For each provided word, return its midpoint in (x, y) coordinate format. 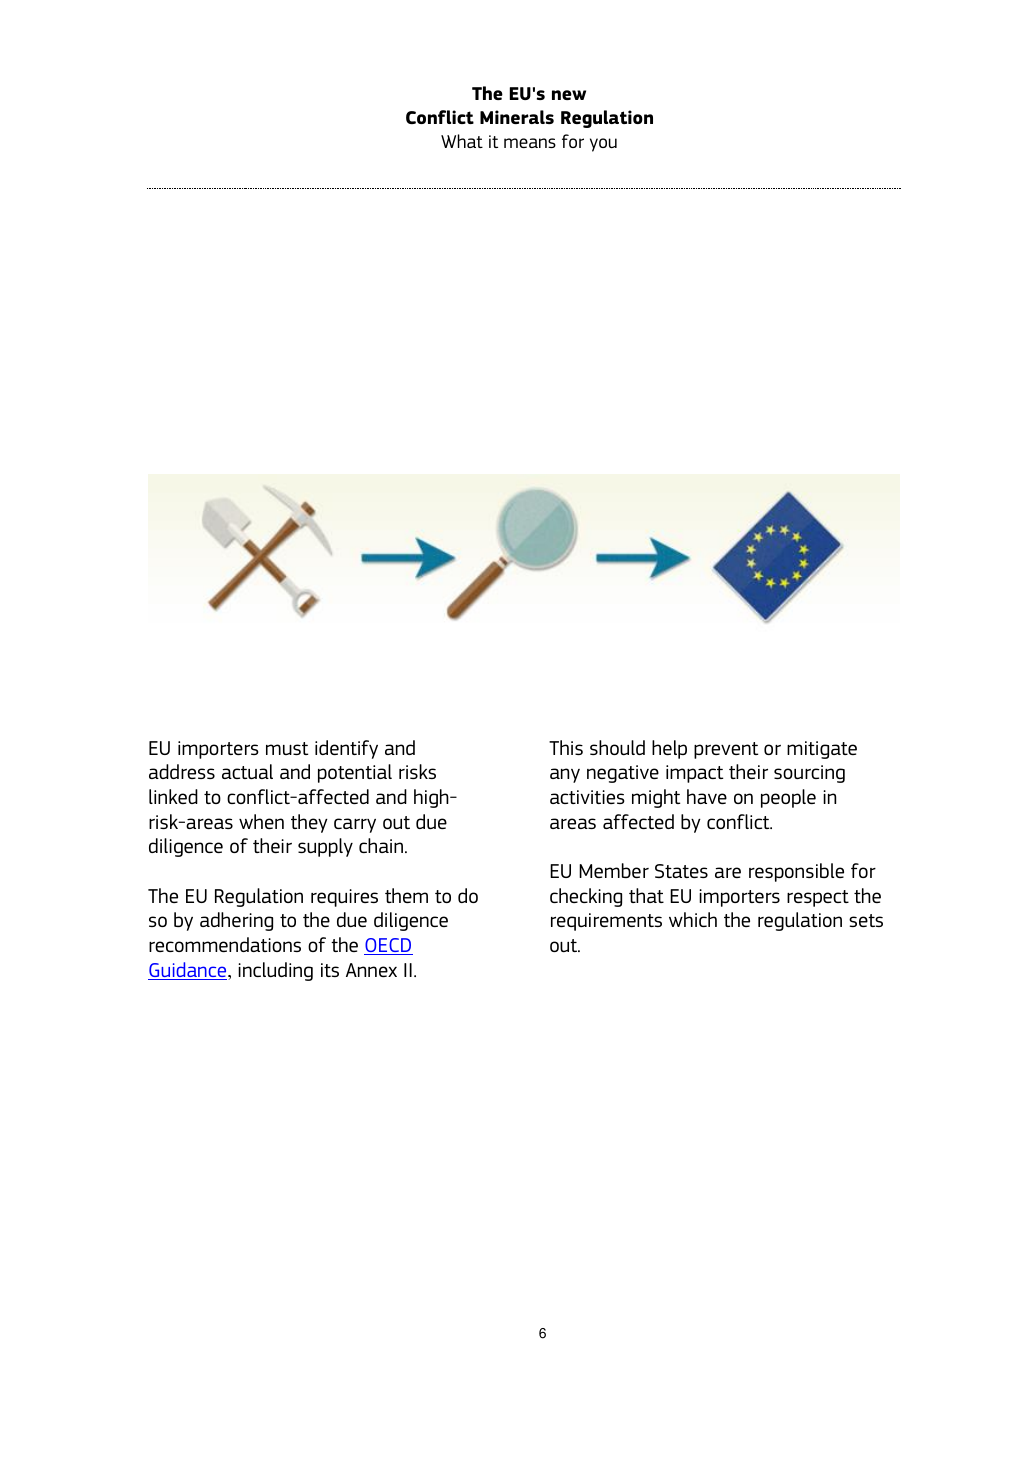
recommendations (225, 944)
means (530, 143)
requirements (606, 922)
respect (818, 898)
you (603, 145)
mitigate (822, 750)
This (566, 747)
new (569, 95)
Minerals (517, 117)
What (462, 141)
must (287, 748)
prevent (726, 750)
